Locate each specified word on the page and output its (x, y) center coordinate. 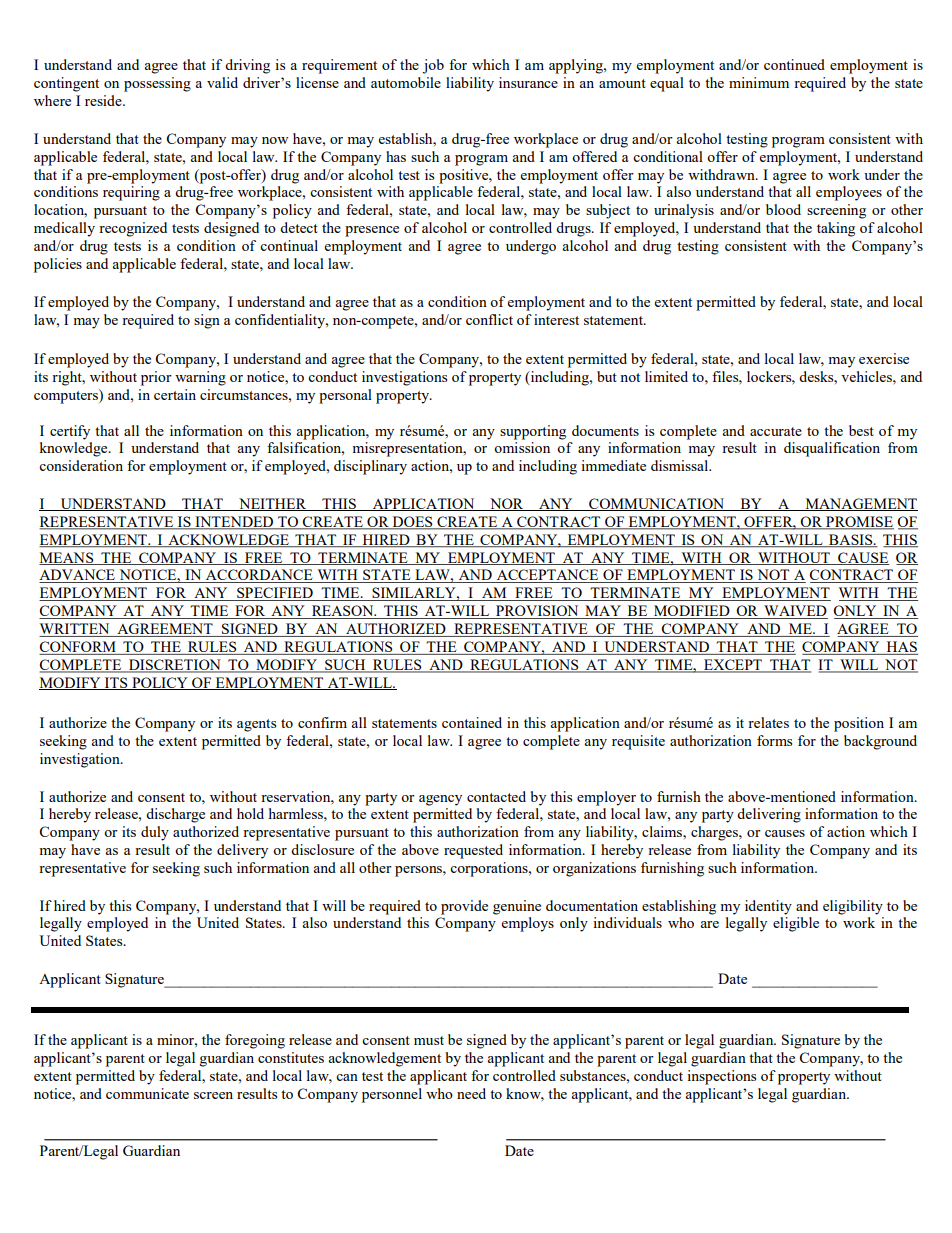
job (433, 66)
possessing (157, 84)
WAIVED (795, 612)
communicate (147, 1093)
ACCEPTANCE (547, 576)
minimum (759, 82)
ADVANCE (78, 576)
